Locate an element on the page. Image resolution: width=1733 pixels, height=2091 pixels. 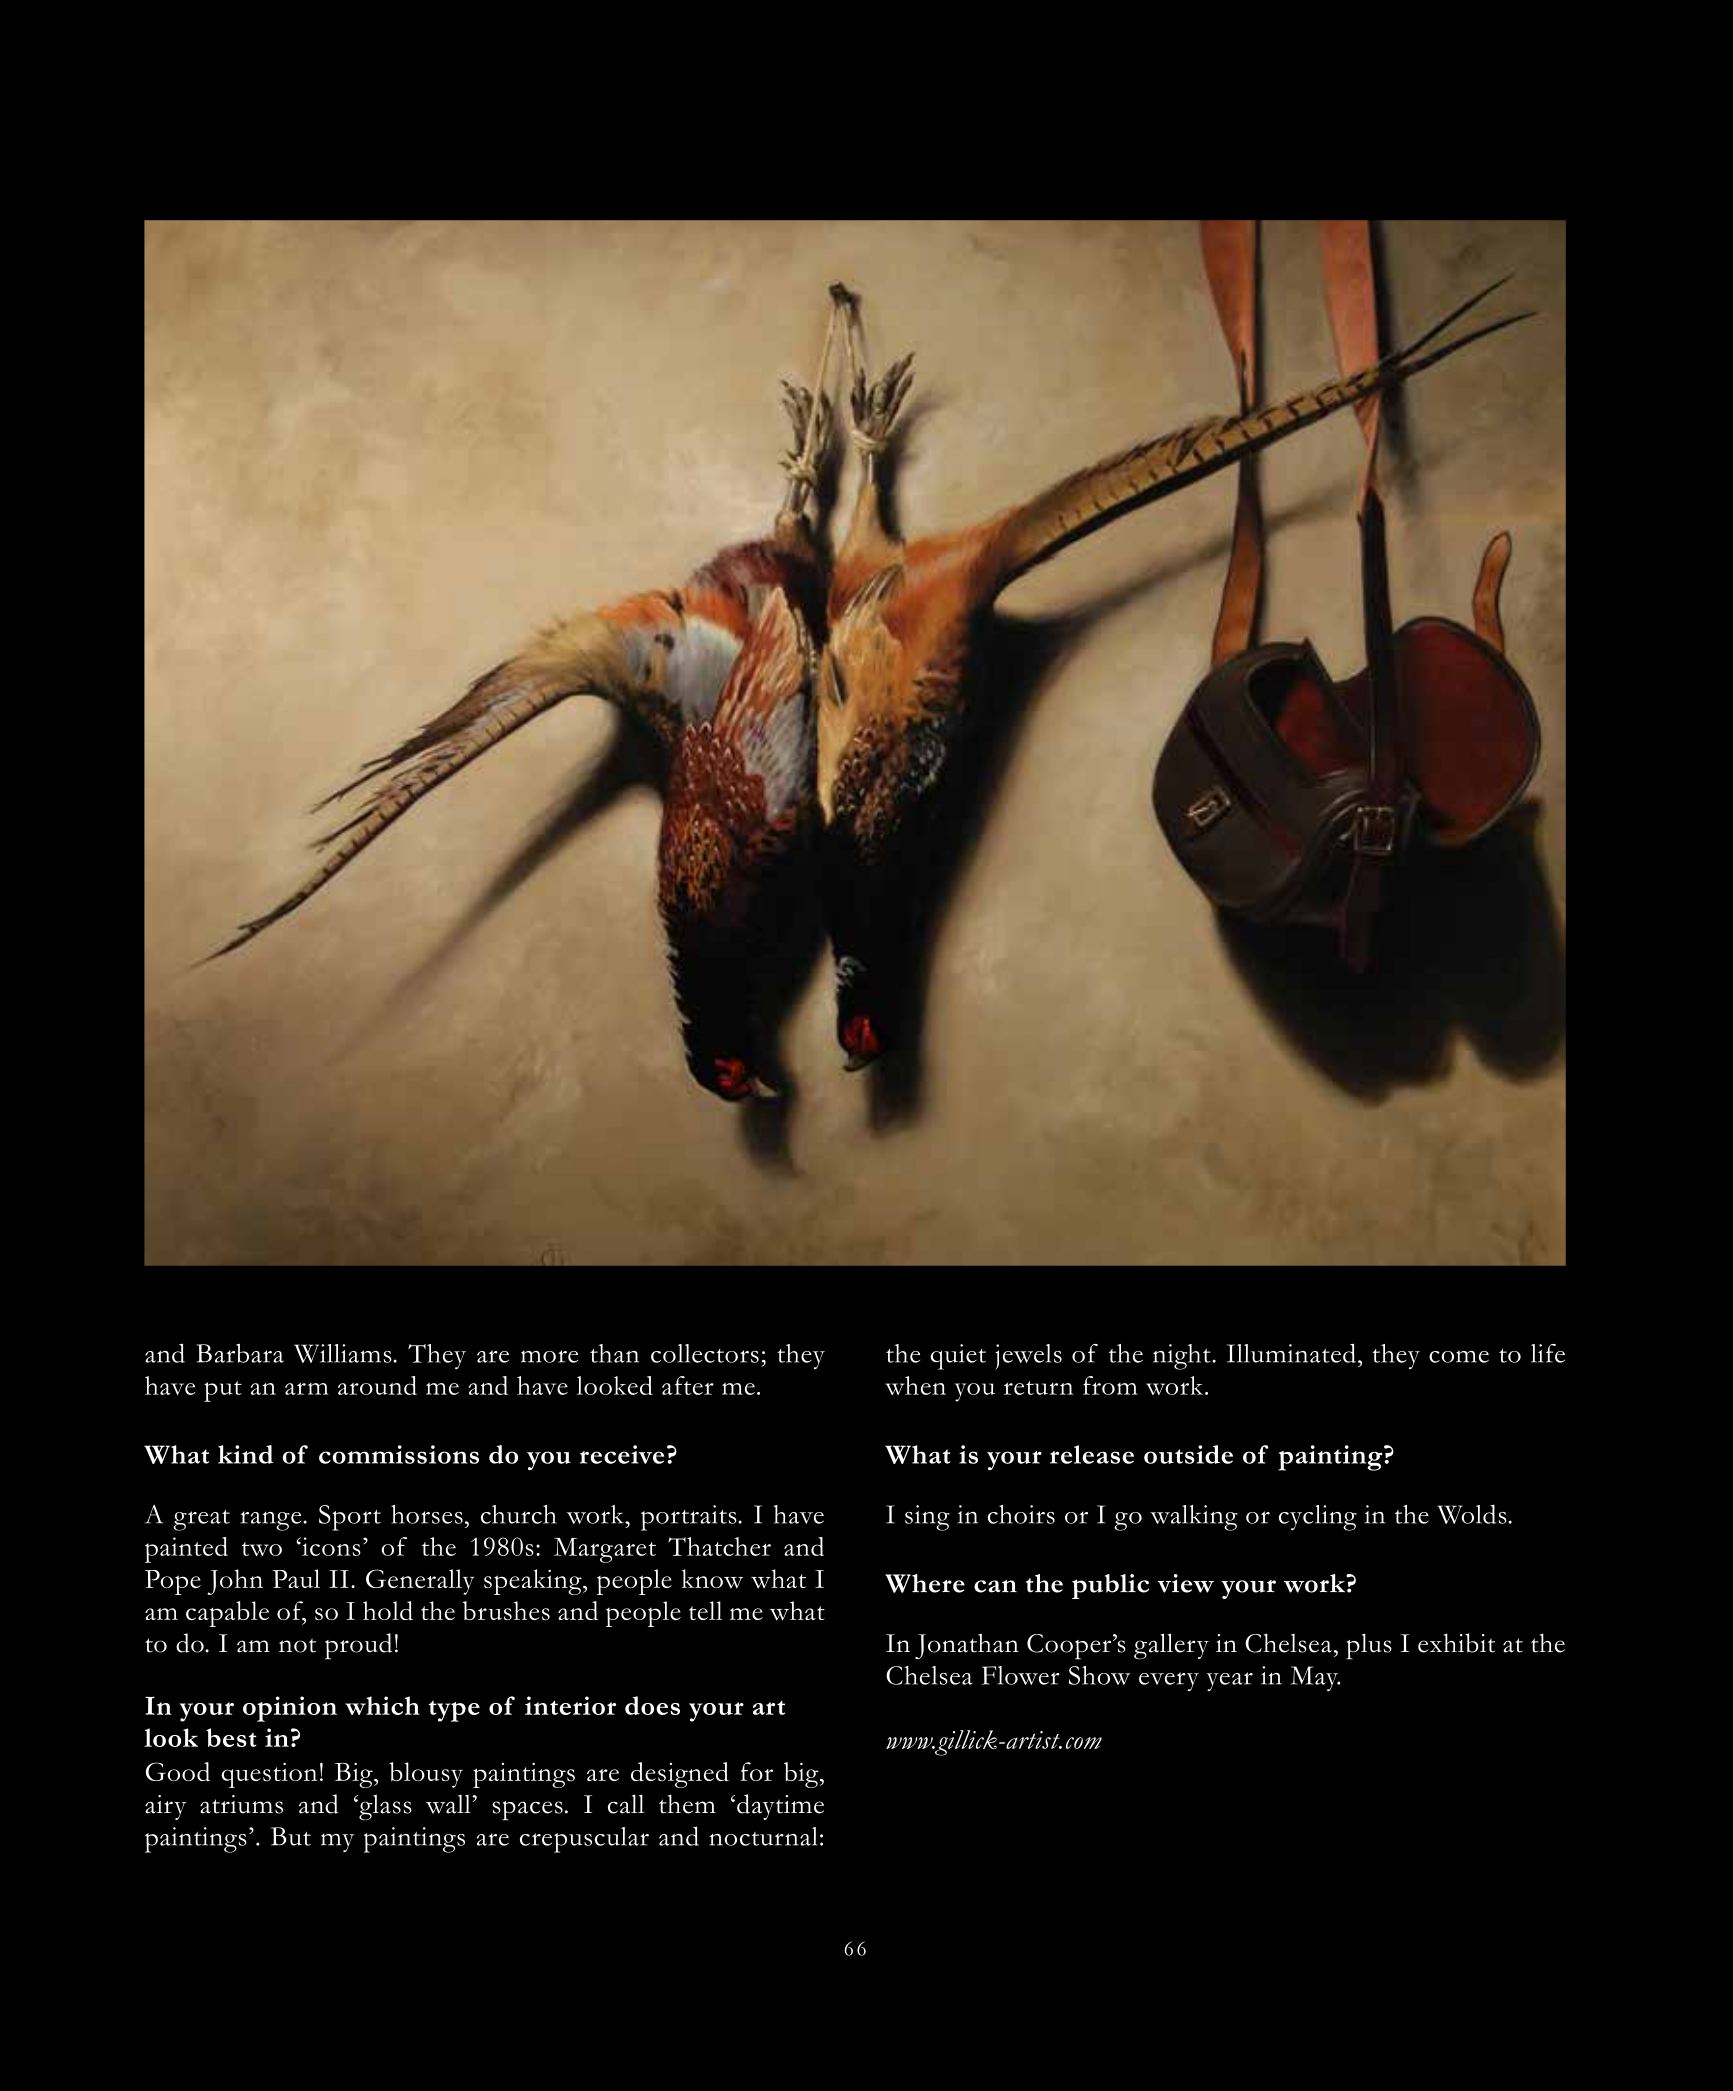
when is located at coordinates (915, 1385).
